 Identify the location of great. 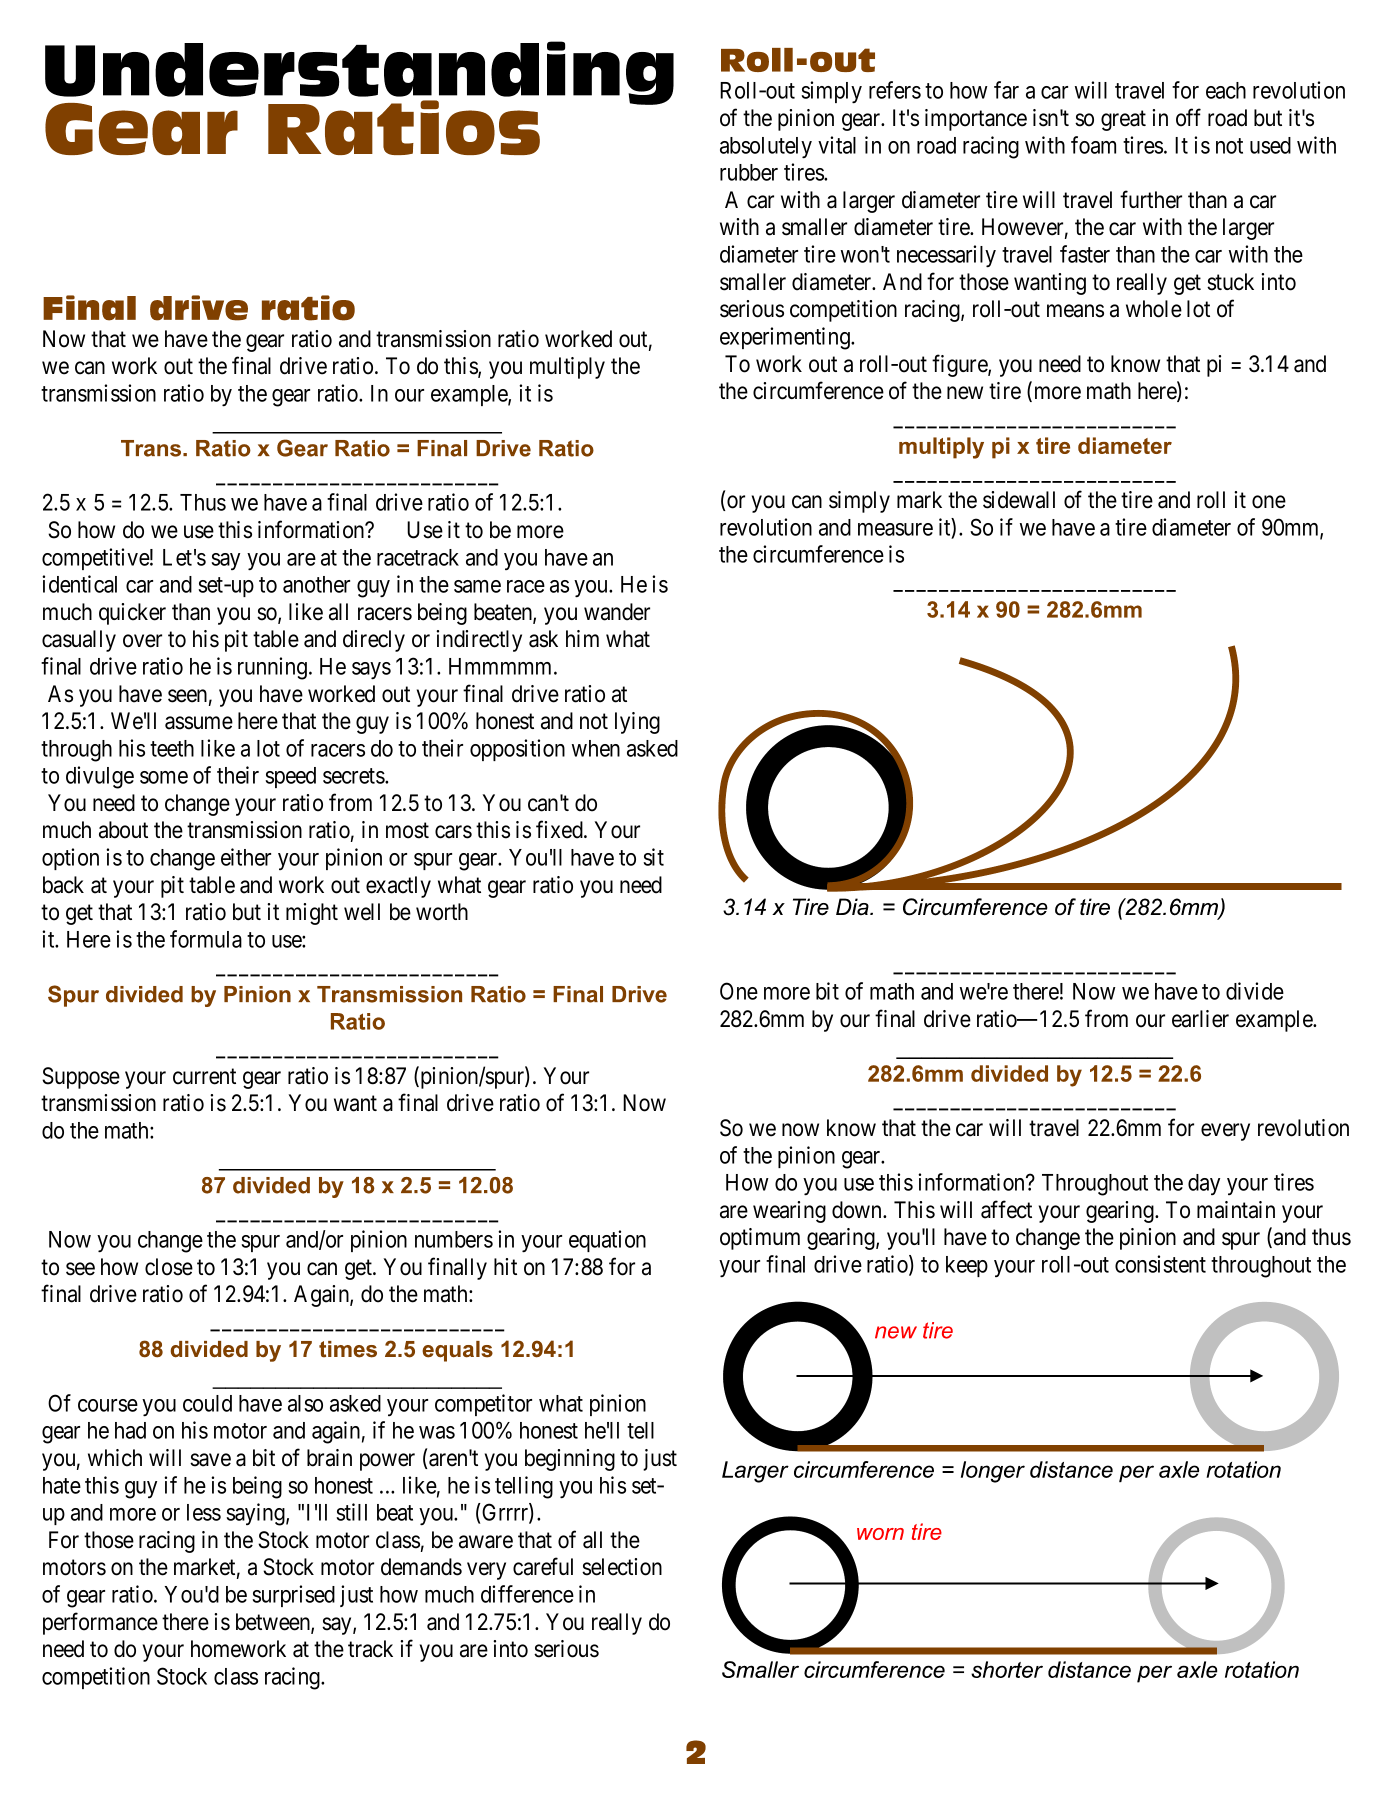
(1123, 121).
